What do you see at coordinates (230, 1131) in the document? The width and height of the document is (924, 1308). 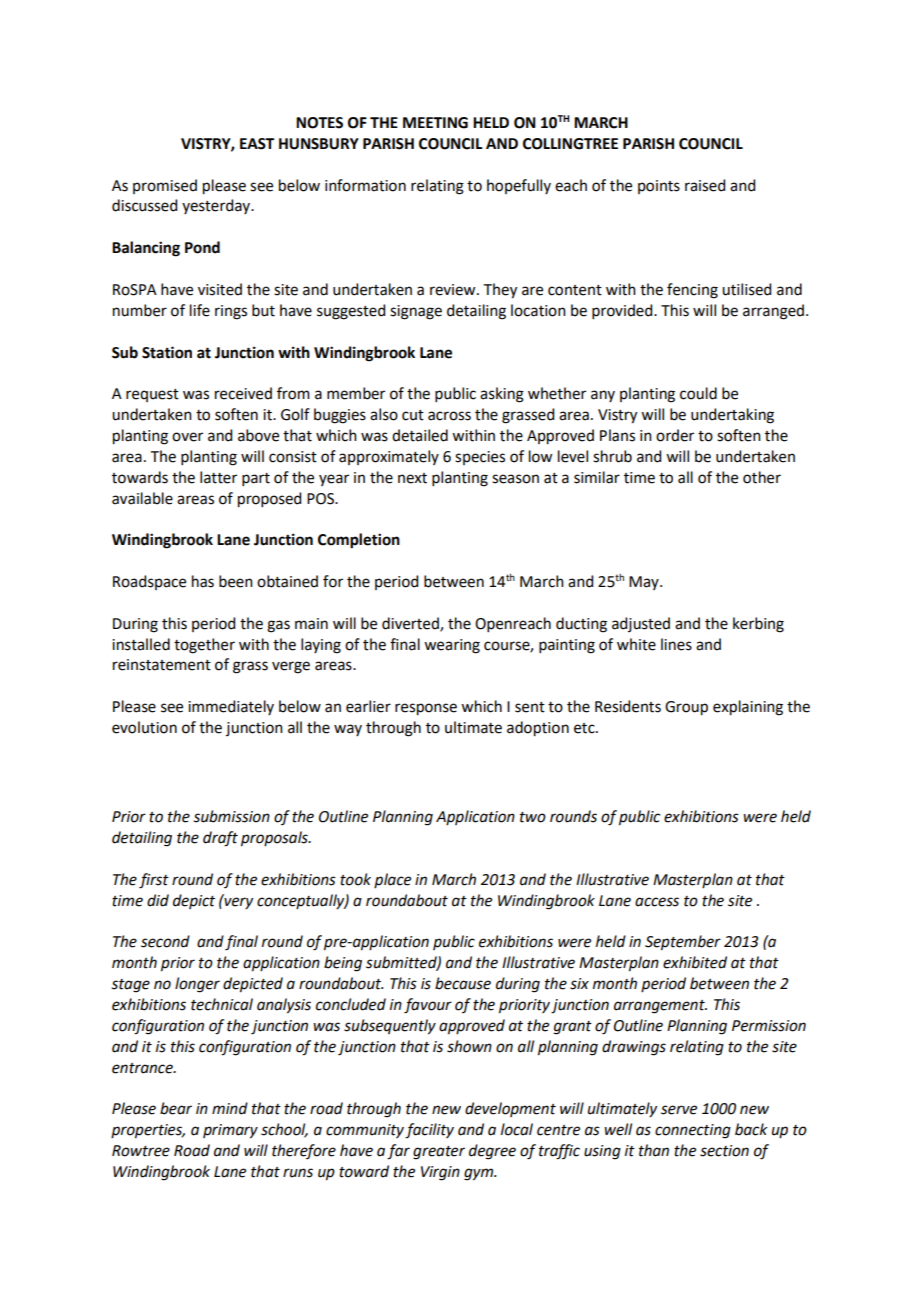 I see `primary` at bounding box center [230, 1131].
